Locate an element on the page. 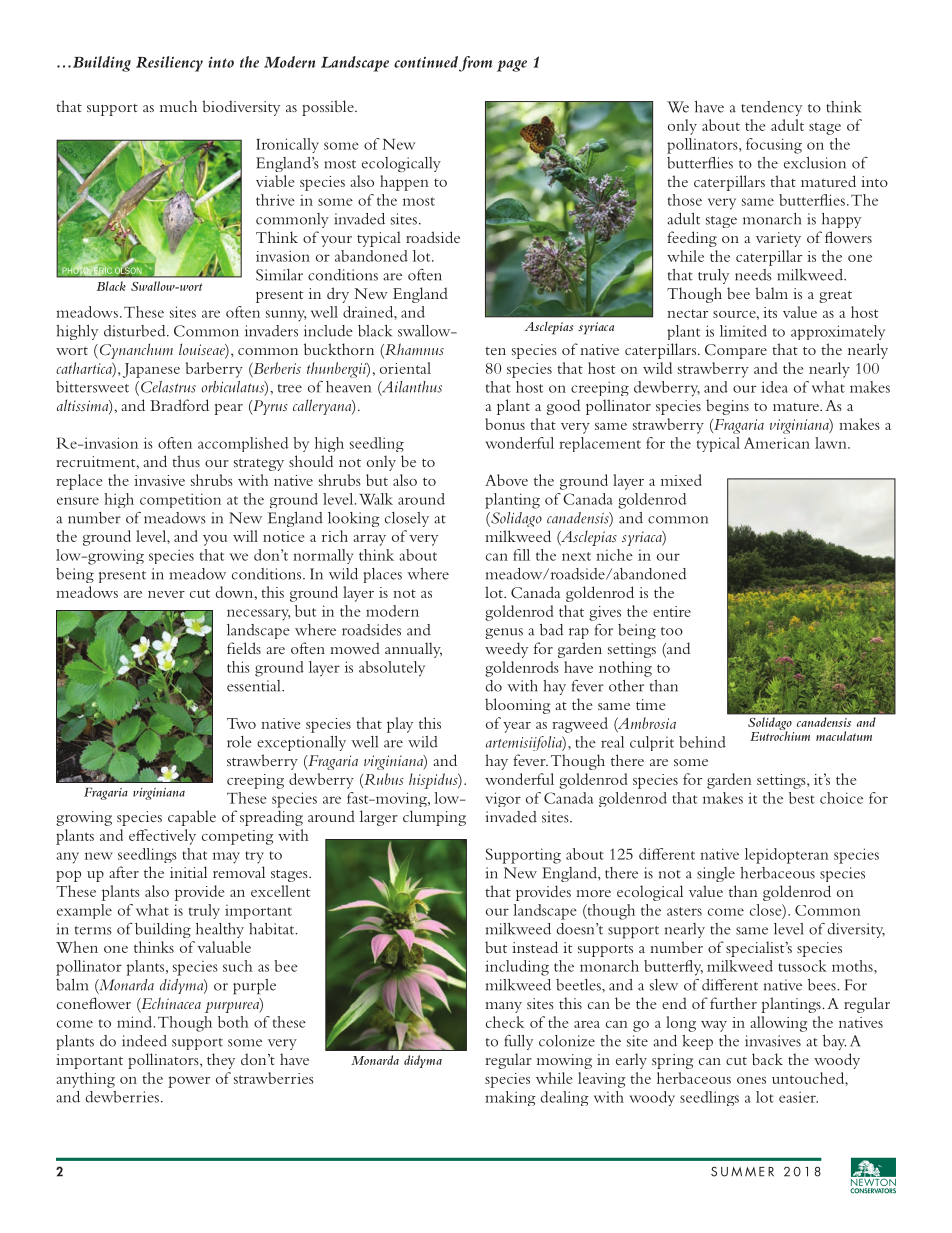 Image resolution: width=952 pixels, height=1233 pixels. SUMMER is located at coordinates (742, 1171).
